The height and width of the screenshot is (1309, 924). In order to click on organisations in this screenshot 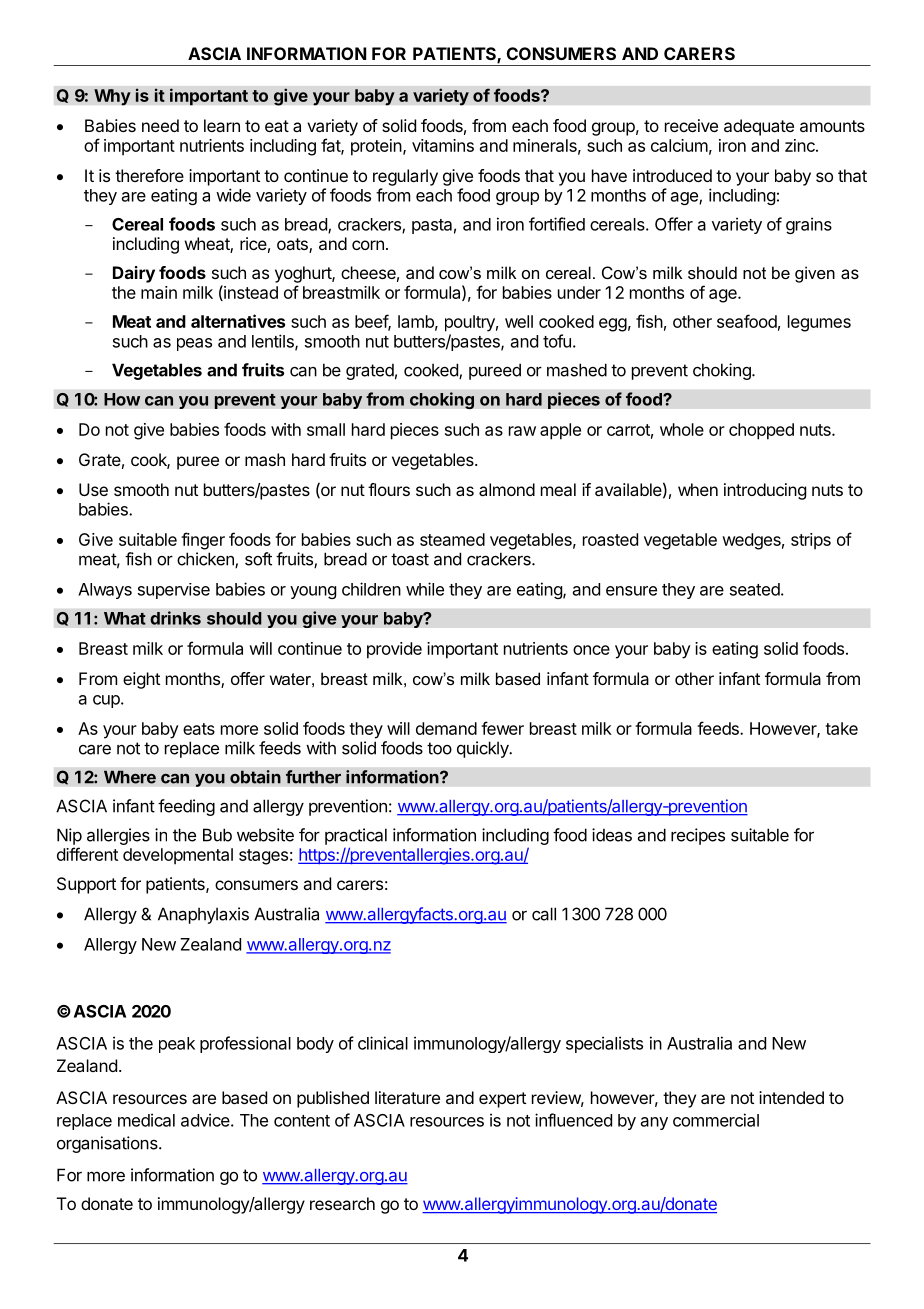, I will do `click(108, 1144)`.
